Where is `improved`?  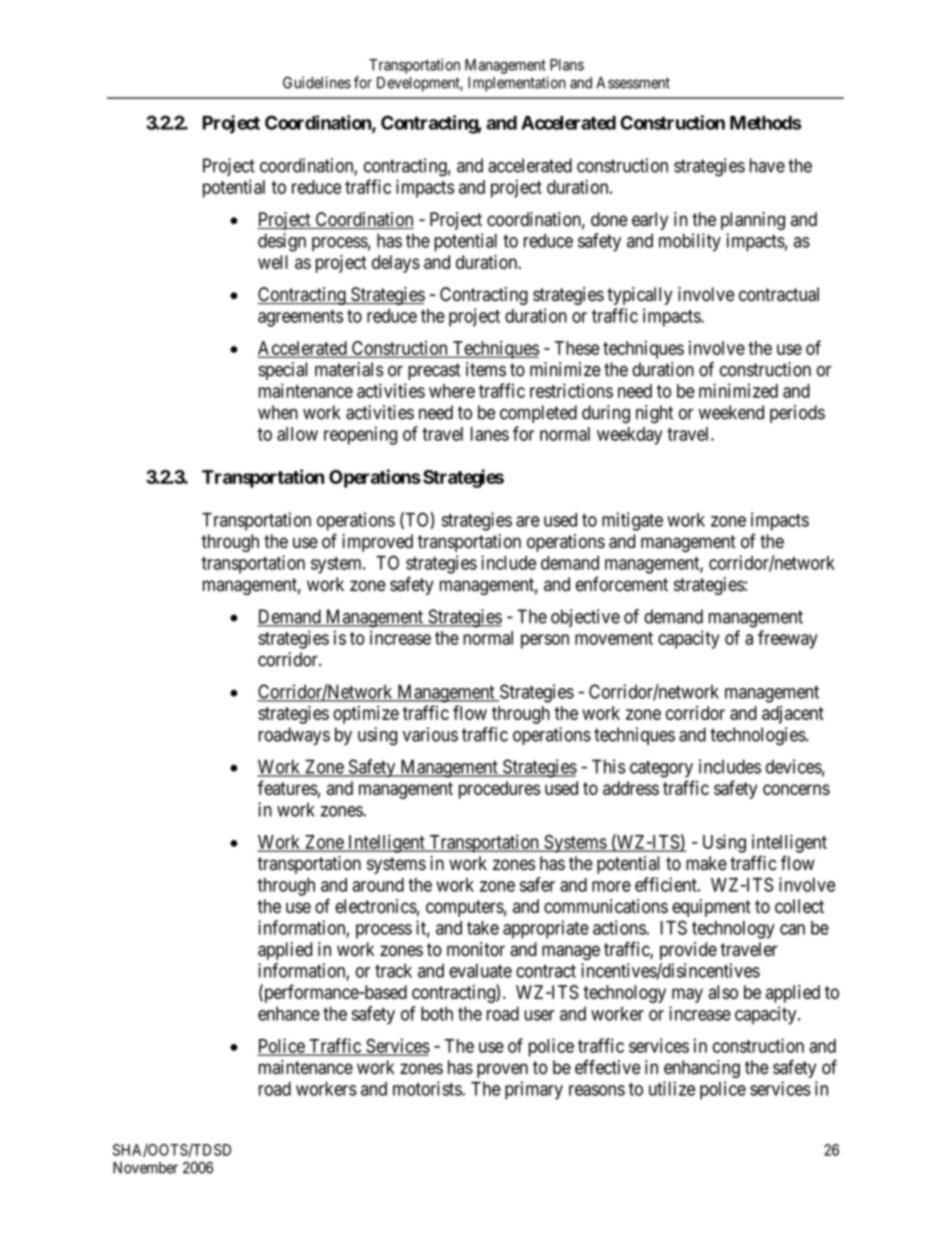
improved is located at coordinates (377, 543).
